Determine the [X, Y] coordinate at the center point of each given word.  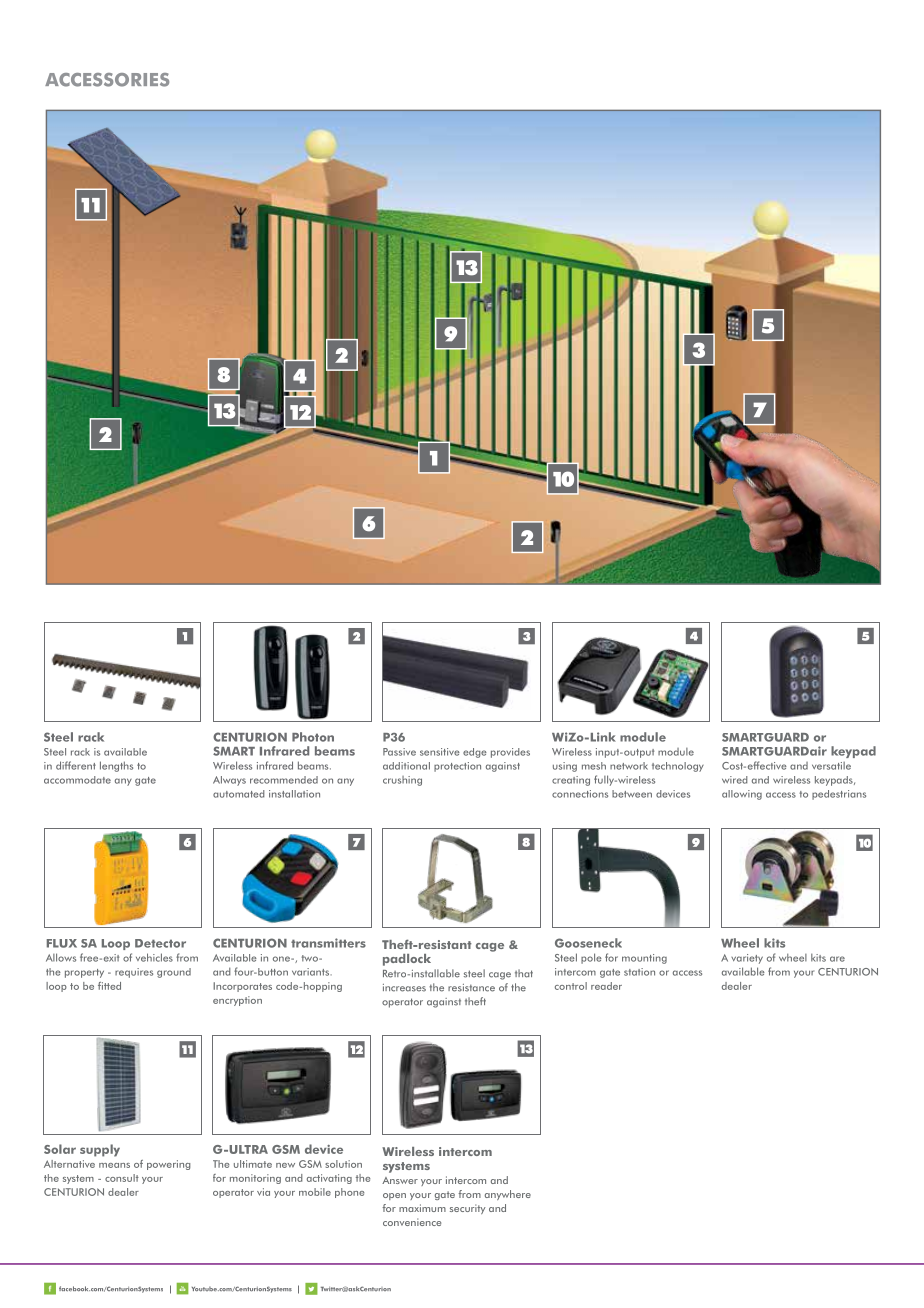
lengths [116, 766]
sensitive [440, 752]
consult [122, 1178]
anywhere [508, 1195]
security [468, 1209]
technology [678, 767]
